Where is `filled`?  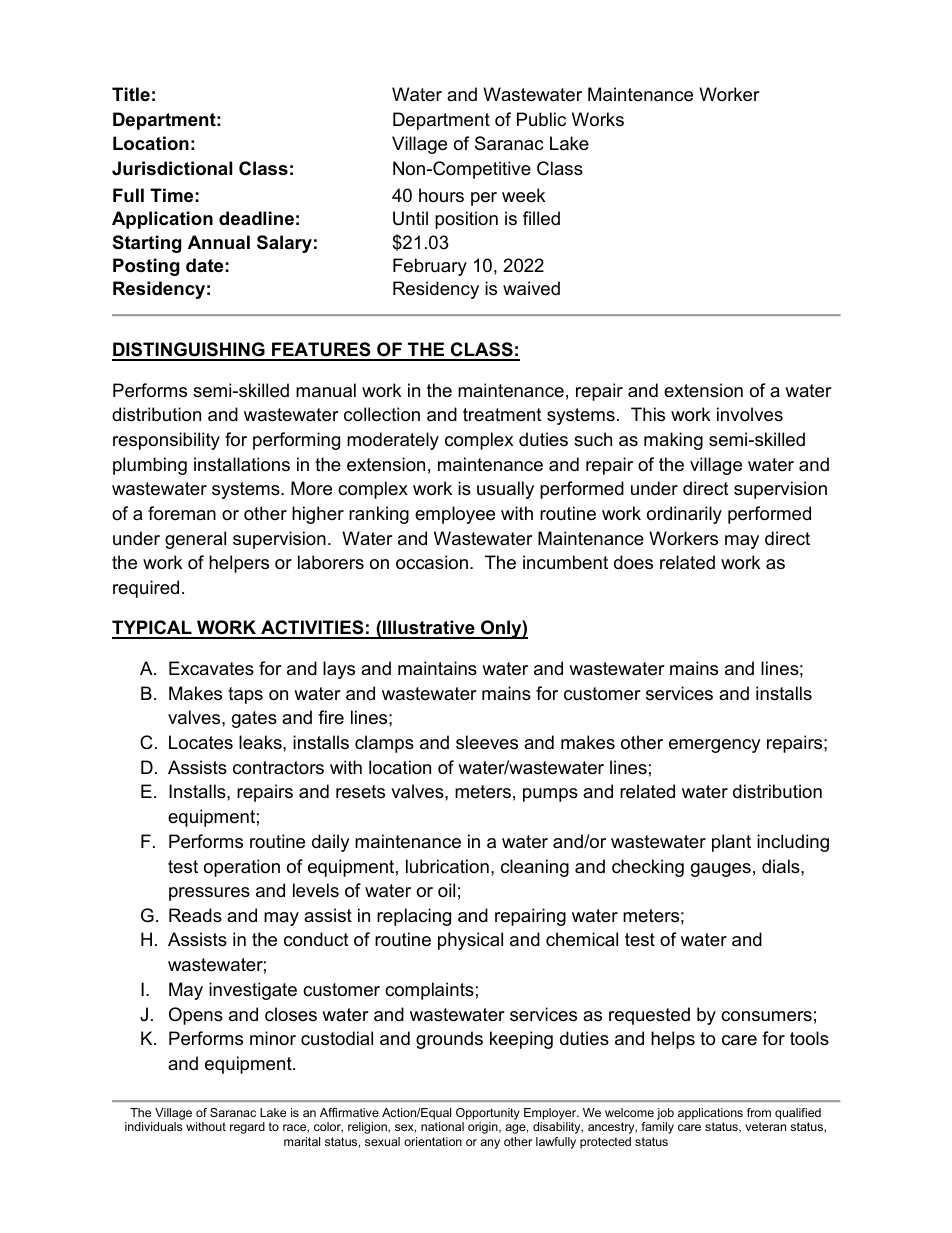
filled is located at coordinates (541, 218).
